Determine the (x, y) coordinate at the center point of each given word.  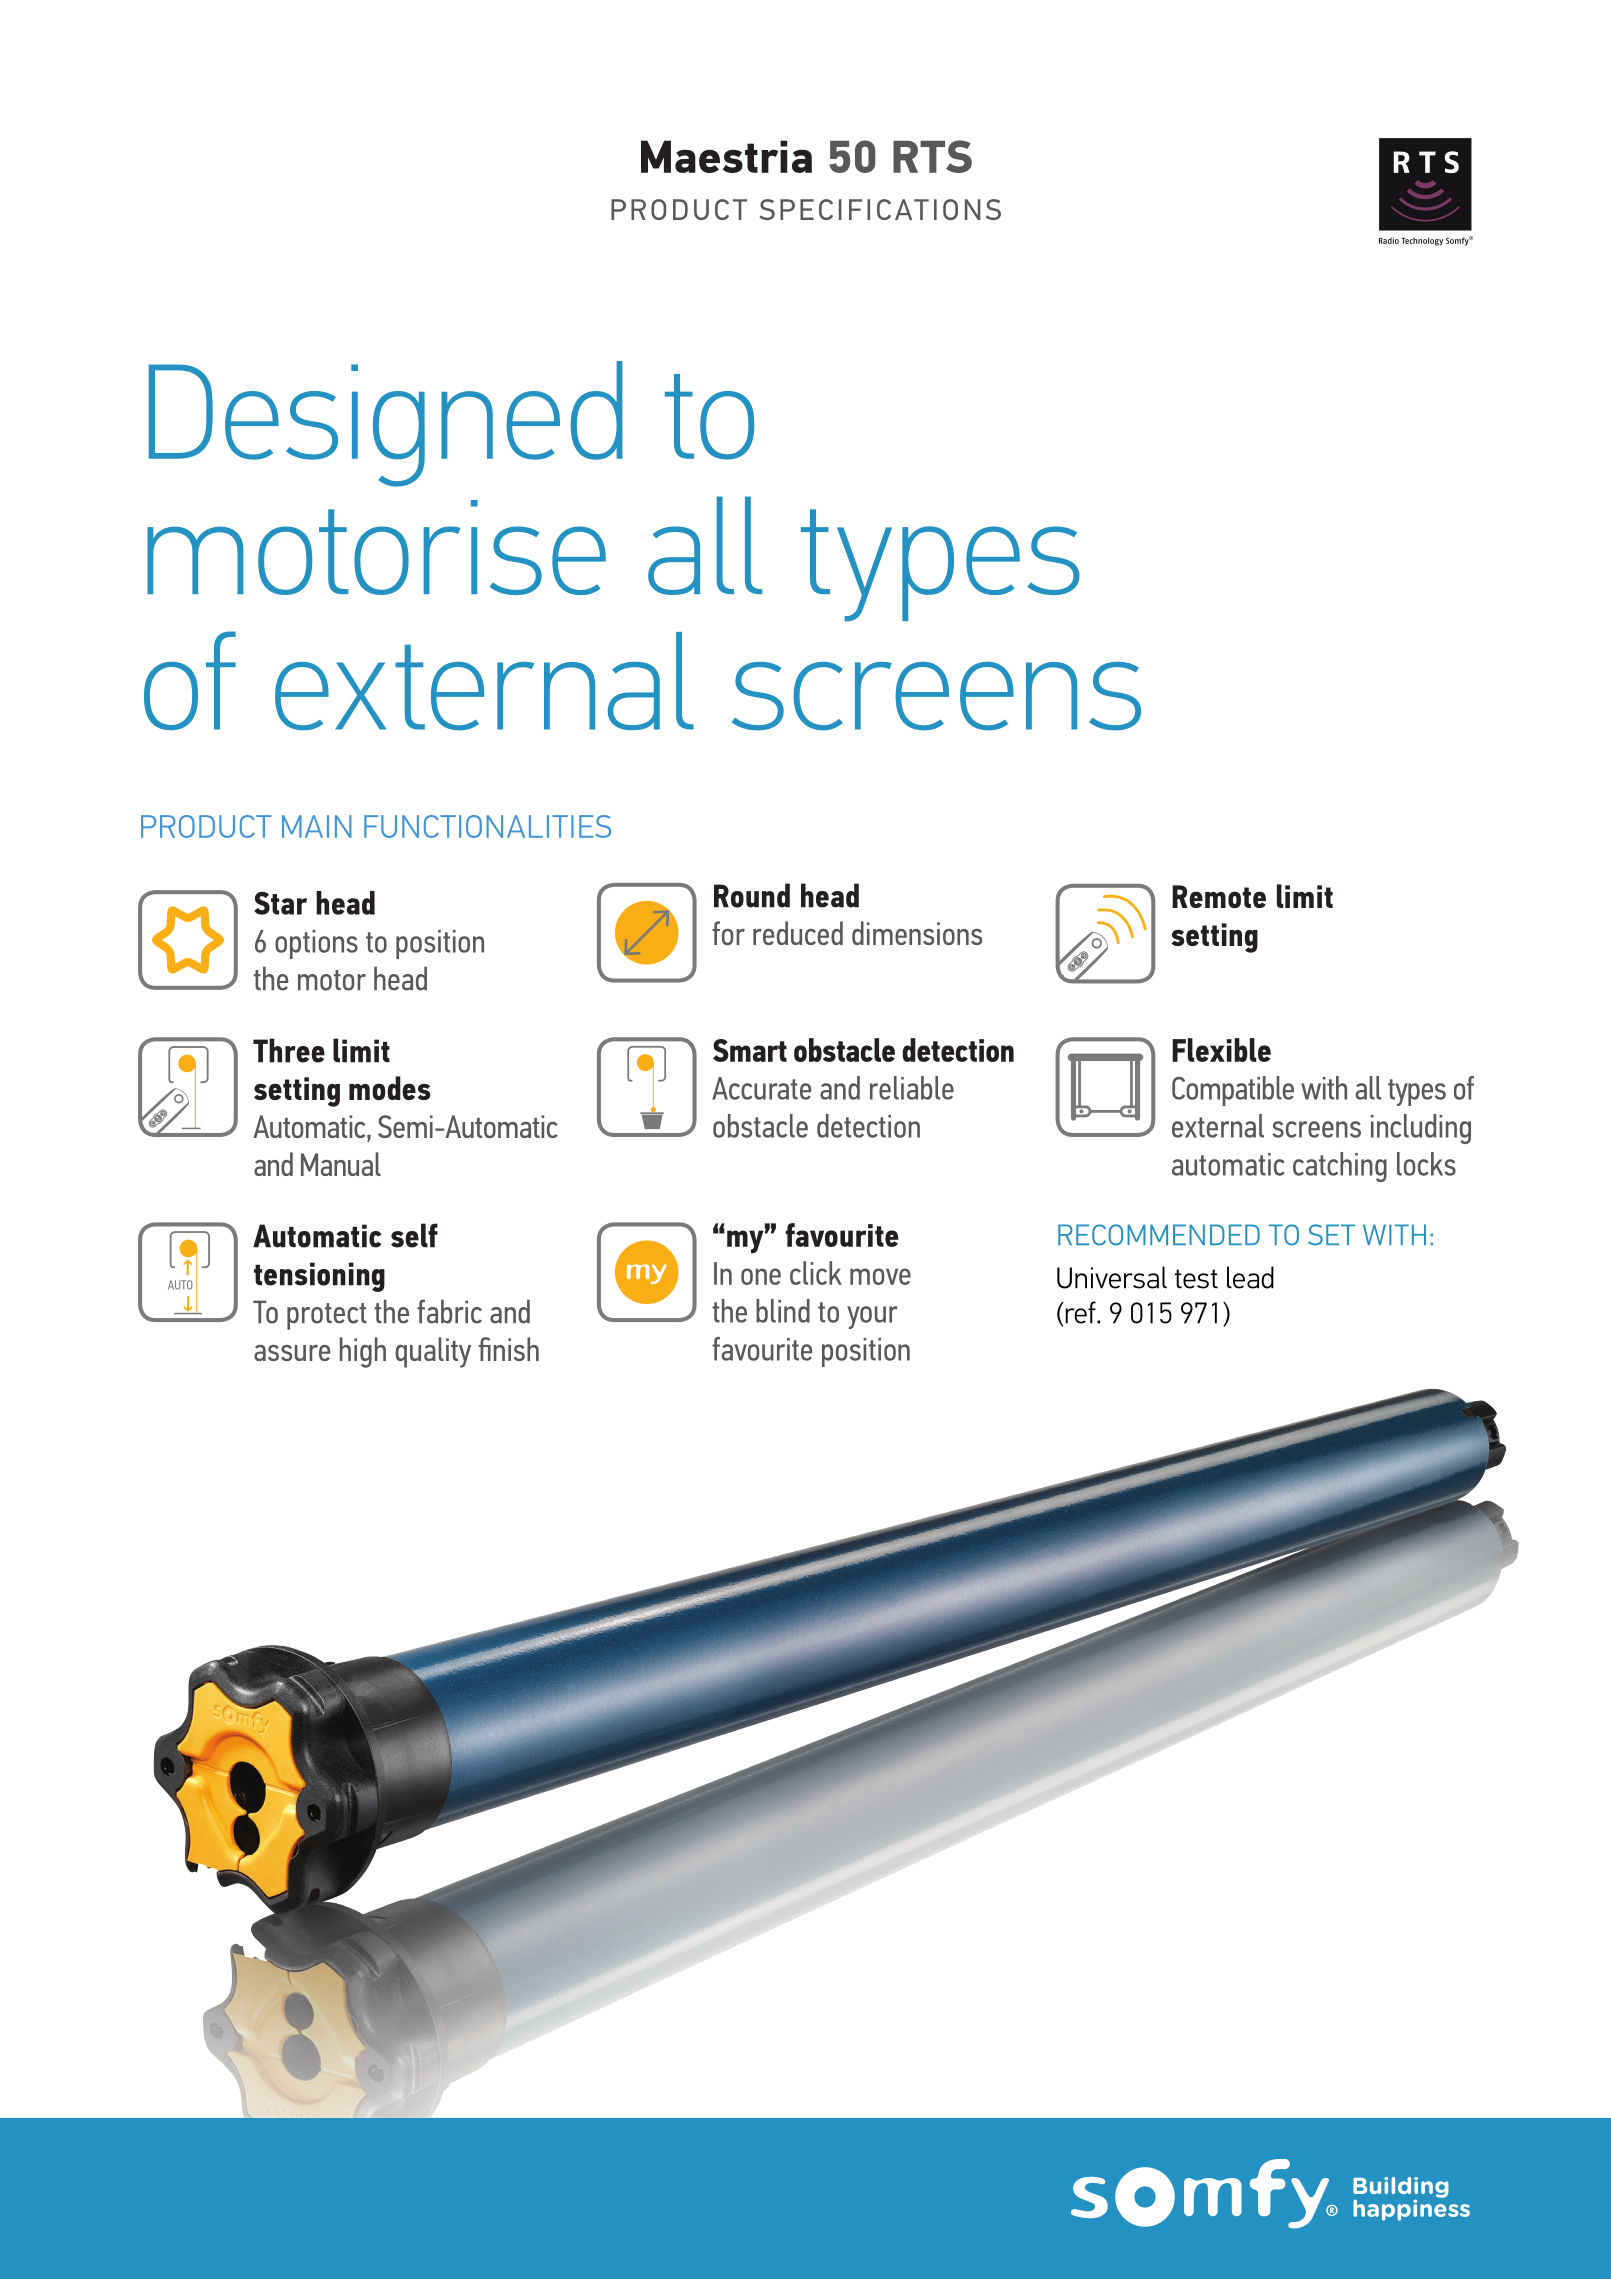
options (316, 944)
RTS (932, 156)
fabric (449, 1311)
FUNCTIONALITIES (487, 826)
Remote (1219, 896)
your (872, 1317)
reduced (798, 933)
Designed (386, 424)
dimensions (917, 933)
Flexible (1221, 1050)
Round (752, 895)
